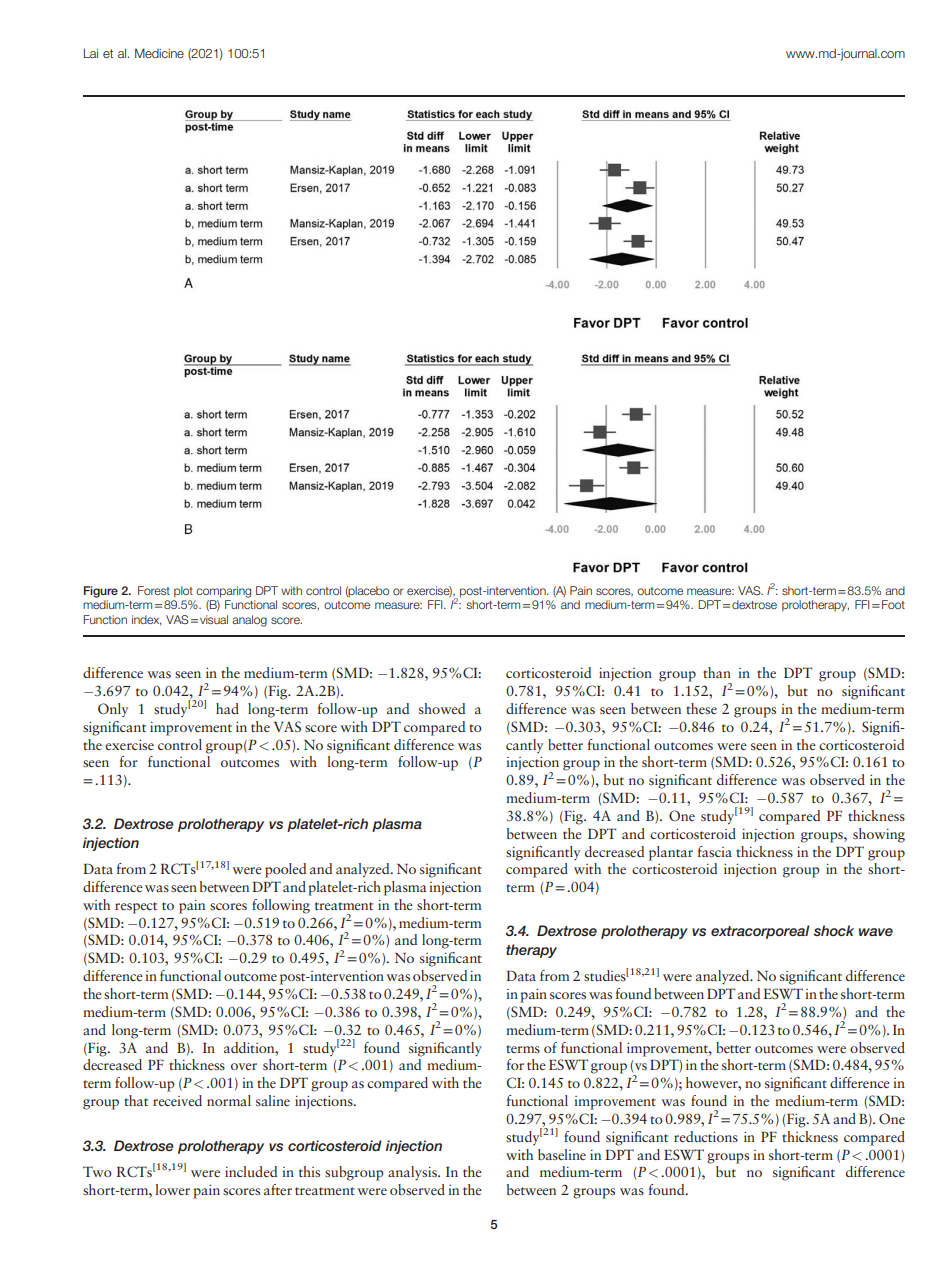 The height and width of the image is (1275, 952). What do you see at coordinates (183, 591) in the image?
I see `plot` at bounding box center [183, 591].
